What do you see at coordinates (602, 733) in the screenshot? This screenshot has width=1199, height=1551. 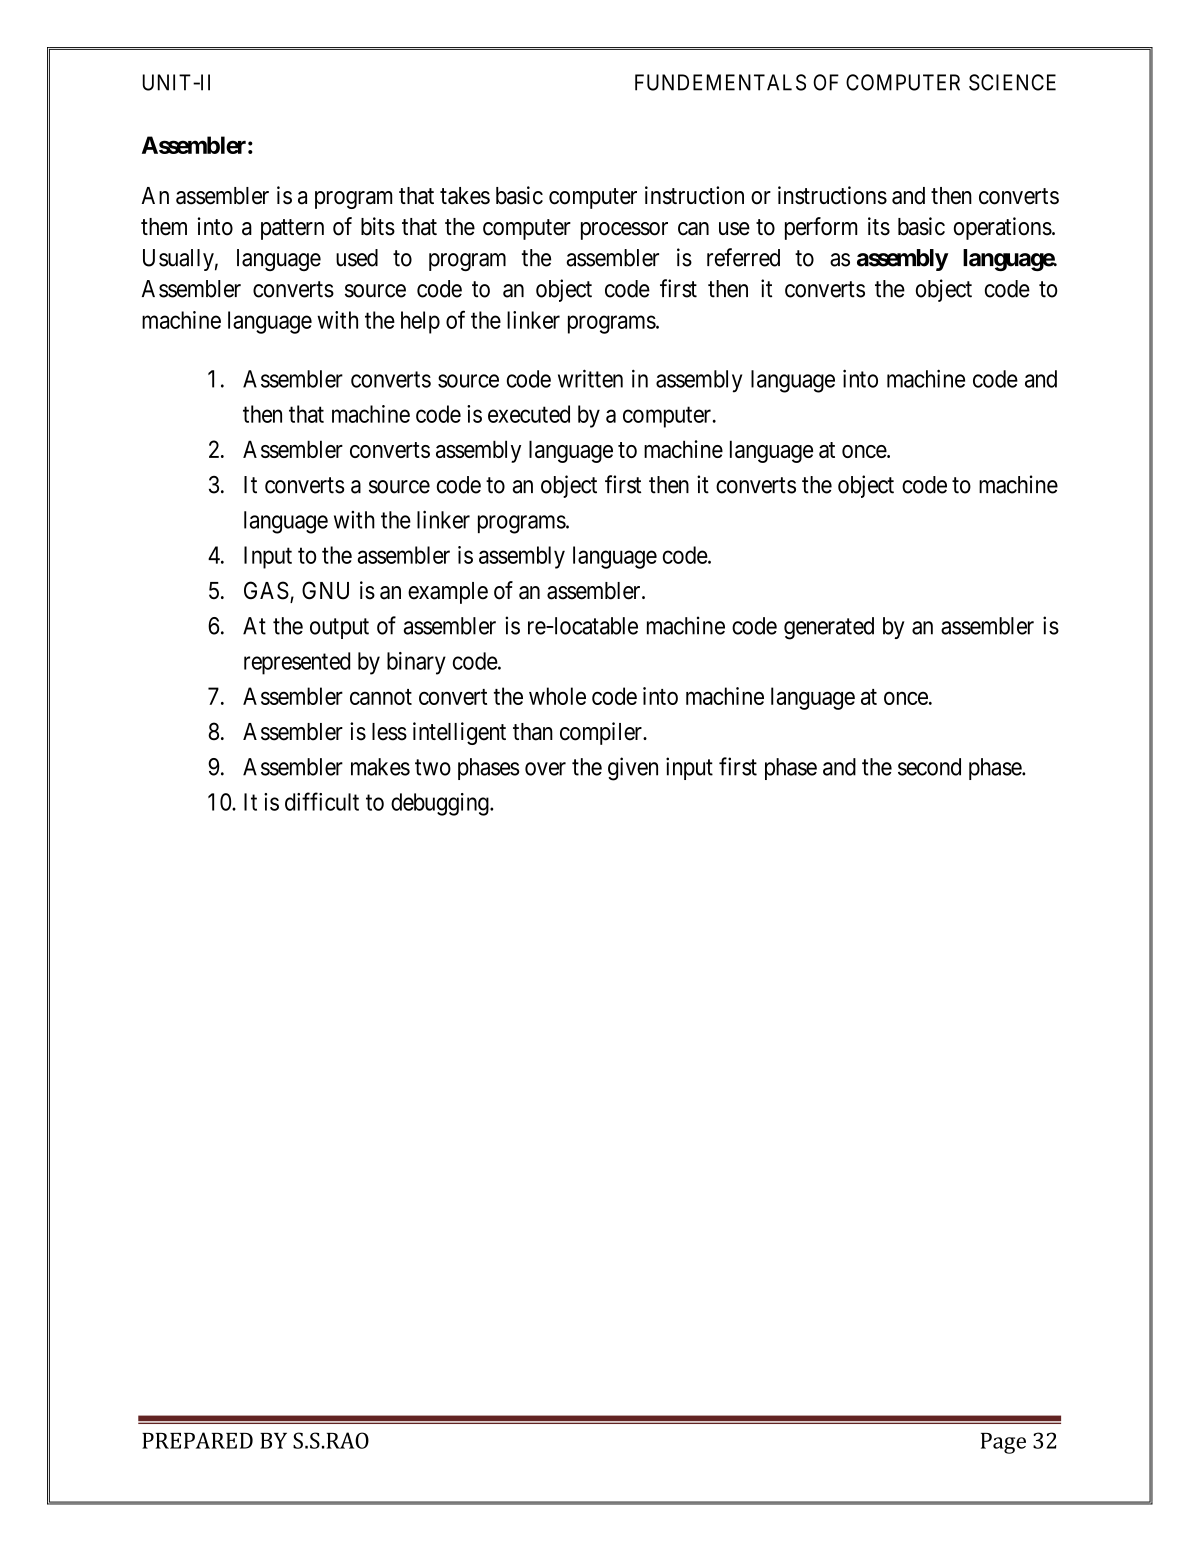 I see `compiler` at bounding box center [602, 733].
